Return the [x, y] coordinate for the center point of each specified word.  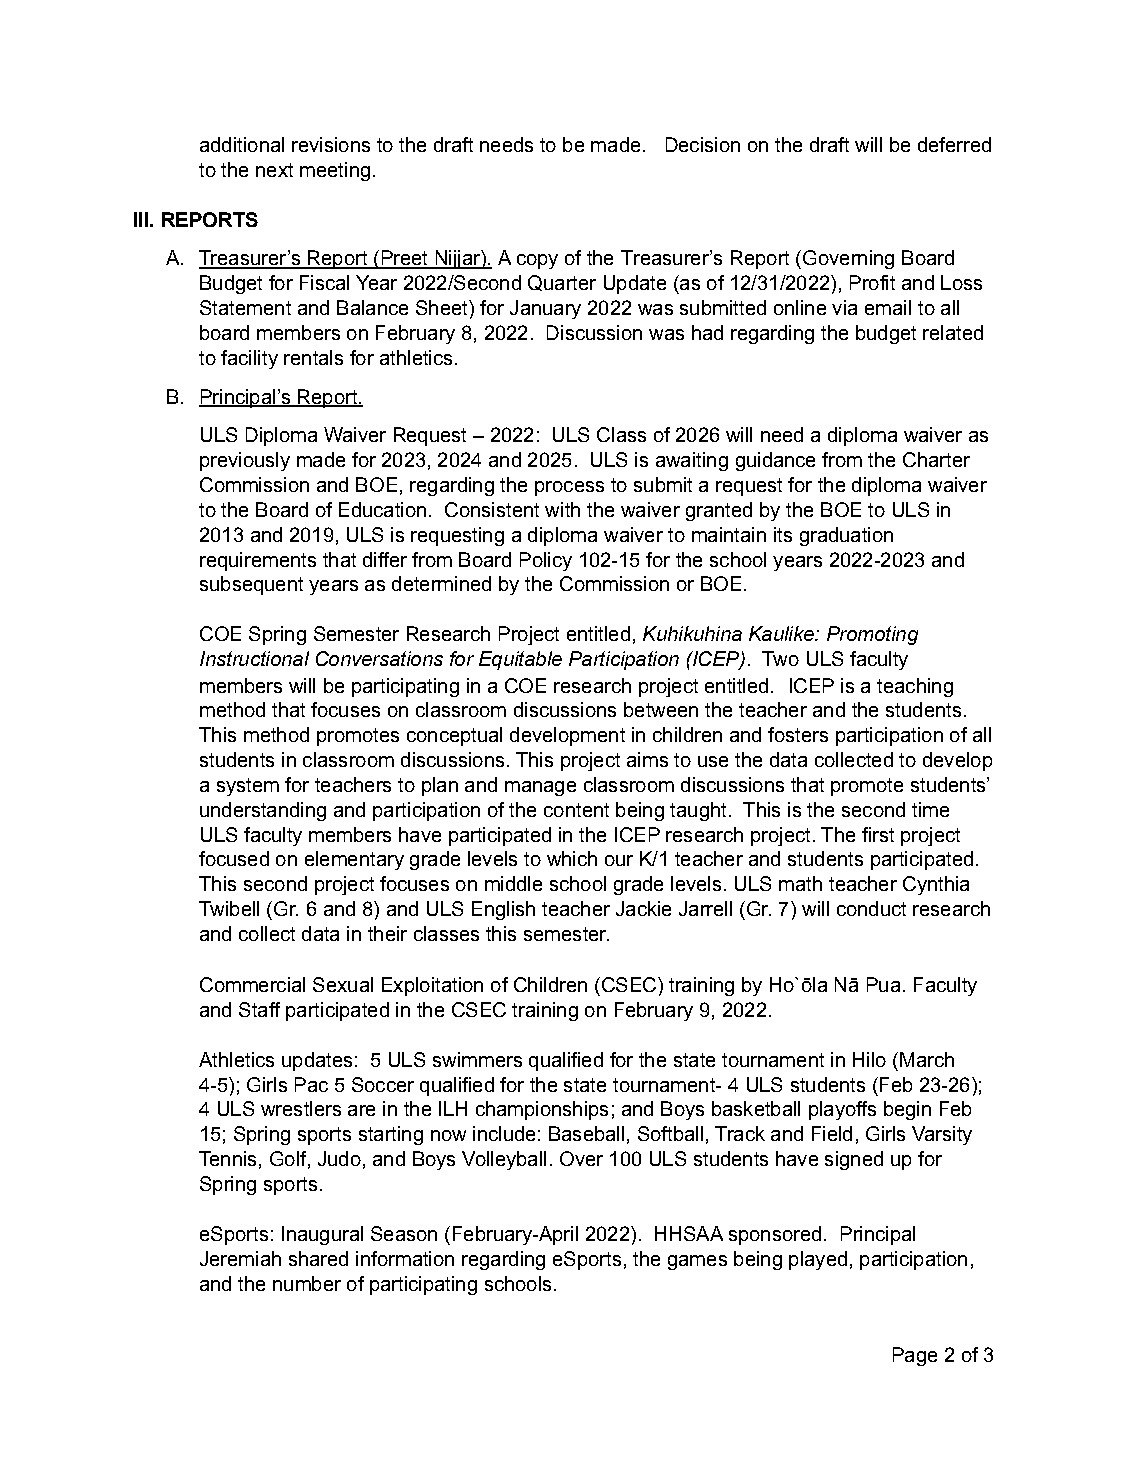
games [697, 1262]
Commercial [252, 984]
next [274, 170]
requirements [258, 561]
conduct [871, 908]
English [503, 910]
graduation [846, 536]
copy [537, 261]
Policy [546, 561]
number [307, 1283]
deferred [954, 144]
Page [915, 1356]
